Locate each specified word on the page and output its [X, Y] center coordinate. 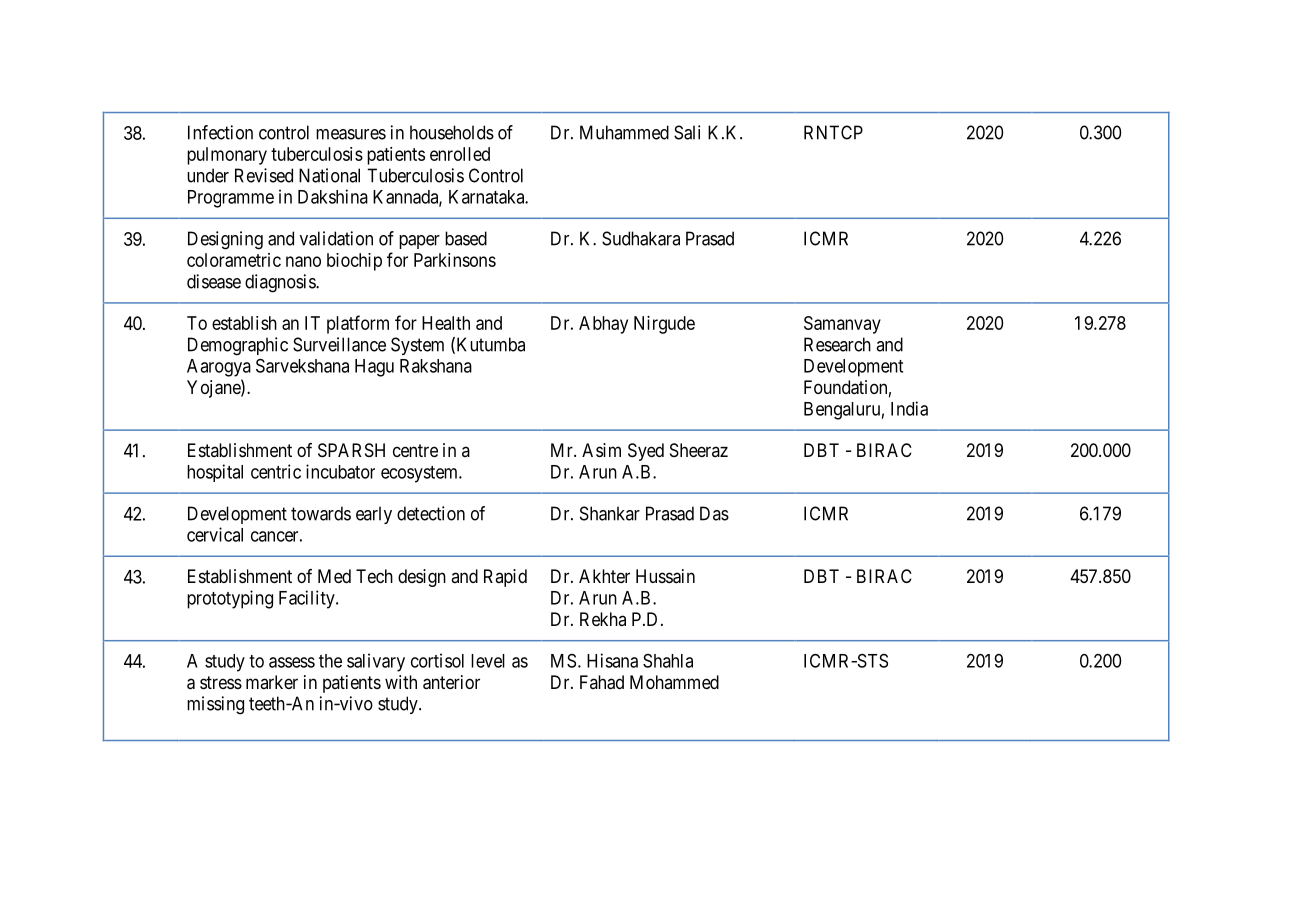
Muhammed [624, 132]
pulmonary [227, 156]
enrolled [460, 154]
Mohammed [674, 682]
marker [272, 682]
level [488, 661]
